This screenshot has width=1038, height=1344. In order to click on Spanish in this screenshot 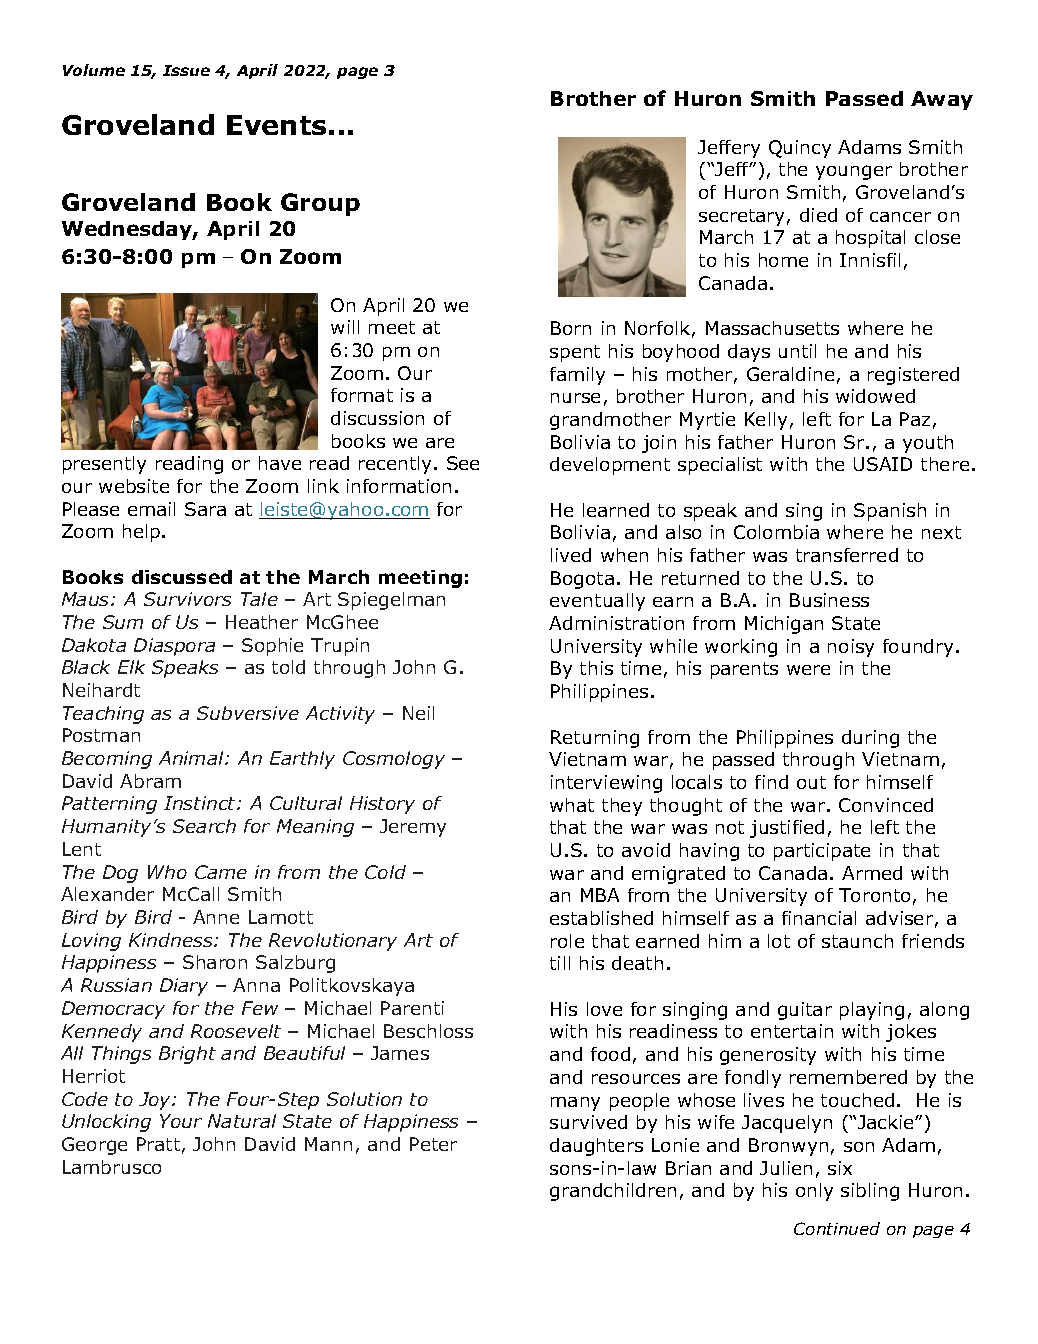, I will do `click(890, 512)`.
